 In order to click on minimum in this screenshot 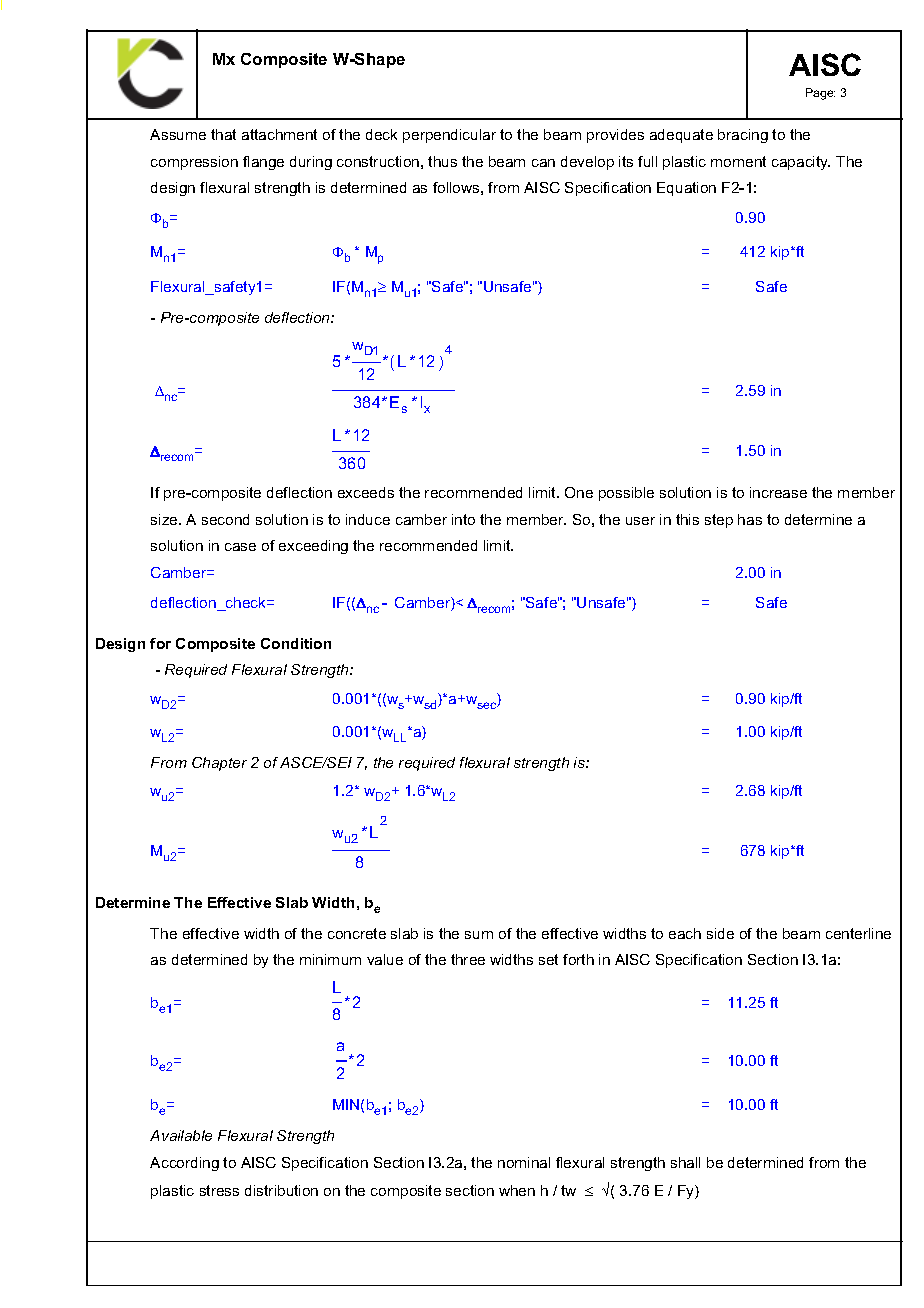, I will do `click(330, 959)`.
